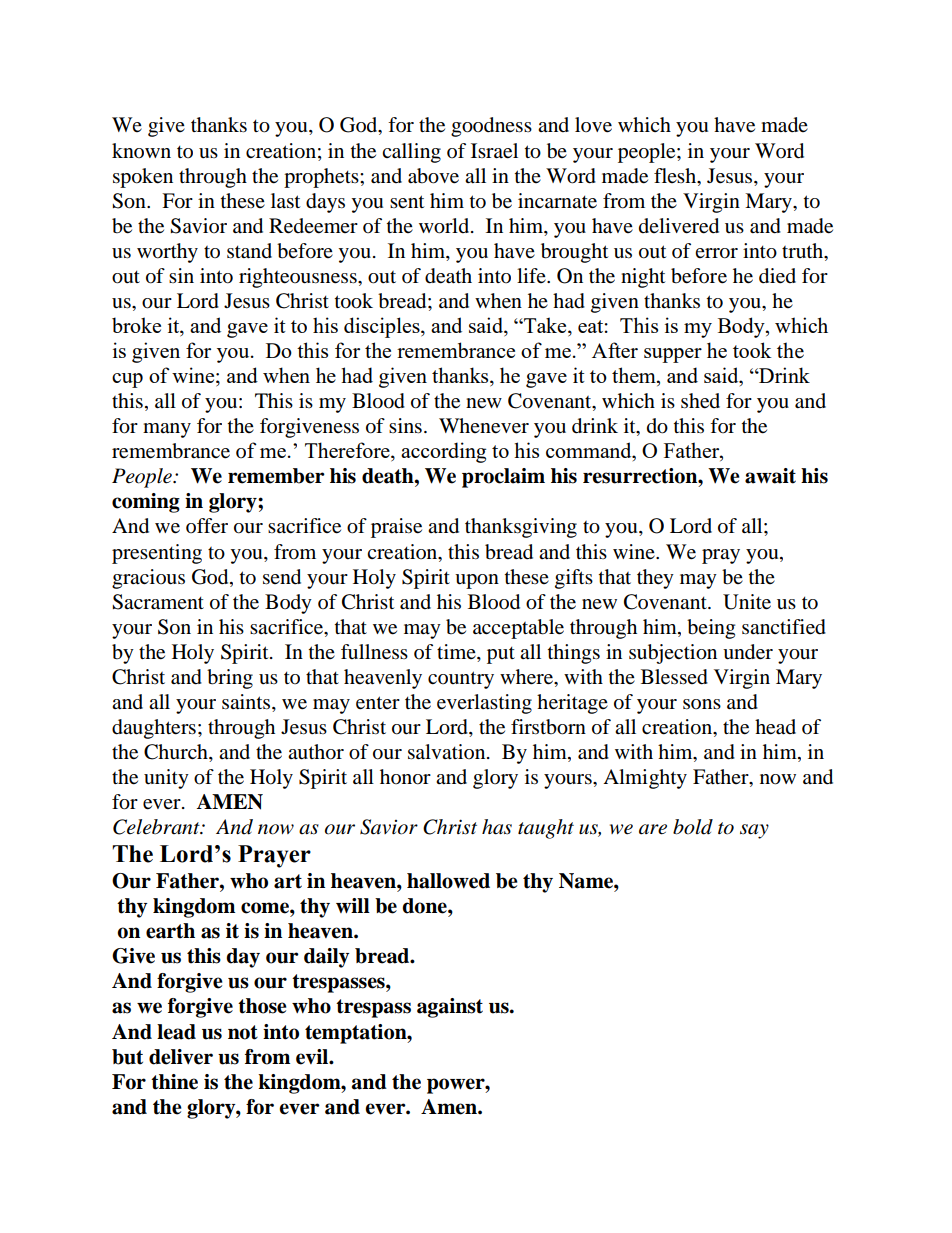  What do you see at coordinates (176, 1032) in the screenshot?
I see `lead` at bounding box center [176, 1032].
